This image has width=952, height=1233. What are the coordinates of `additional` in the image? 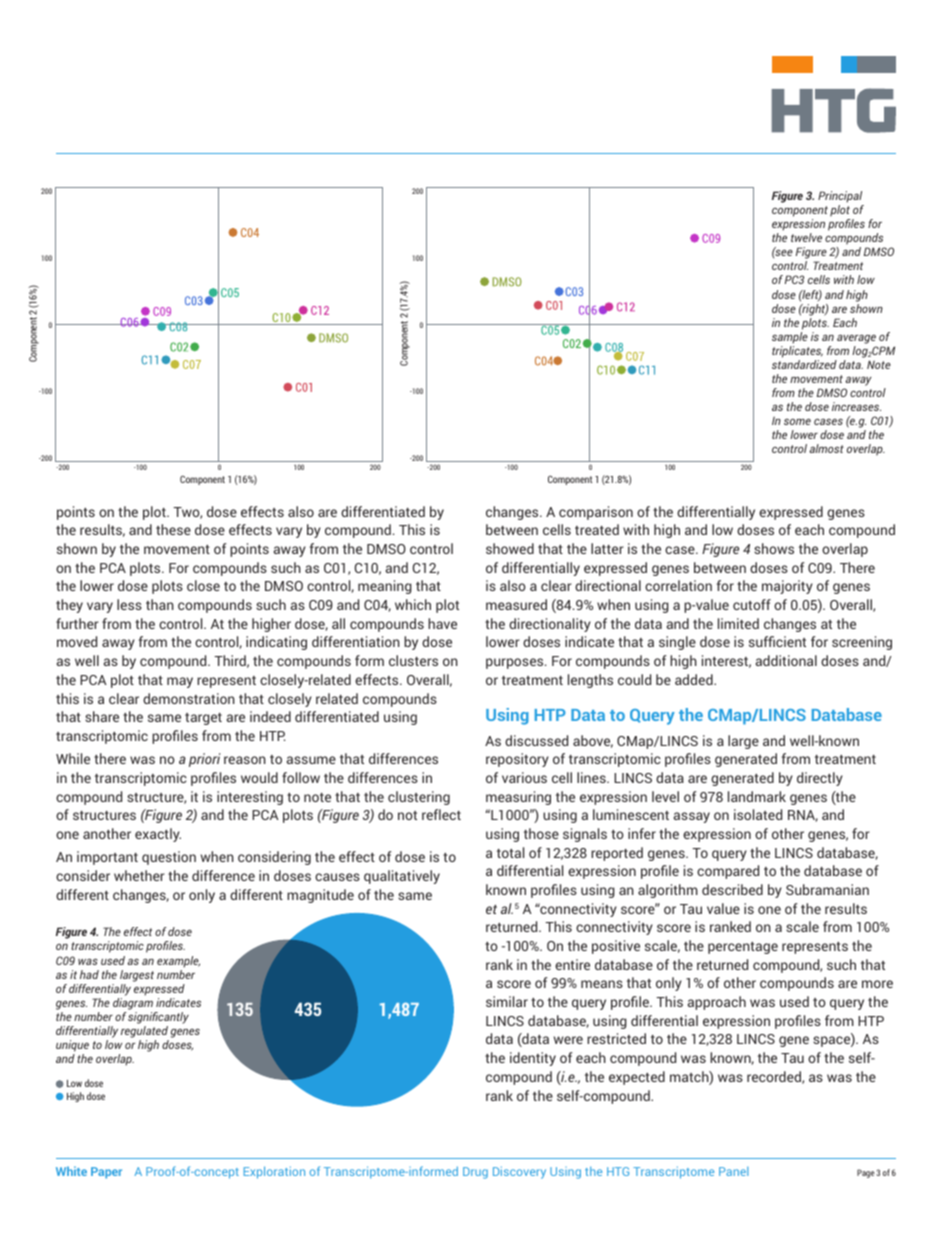 It's located at (786, 660).
